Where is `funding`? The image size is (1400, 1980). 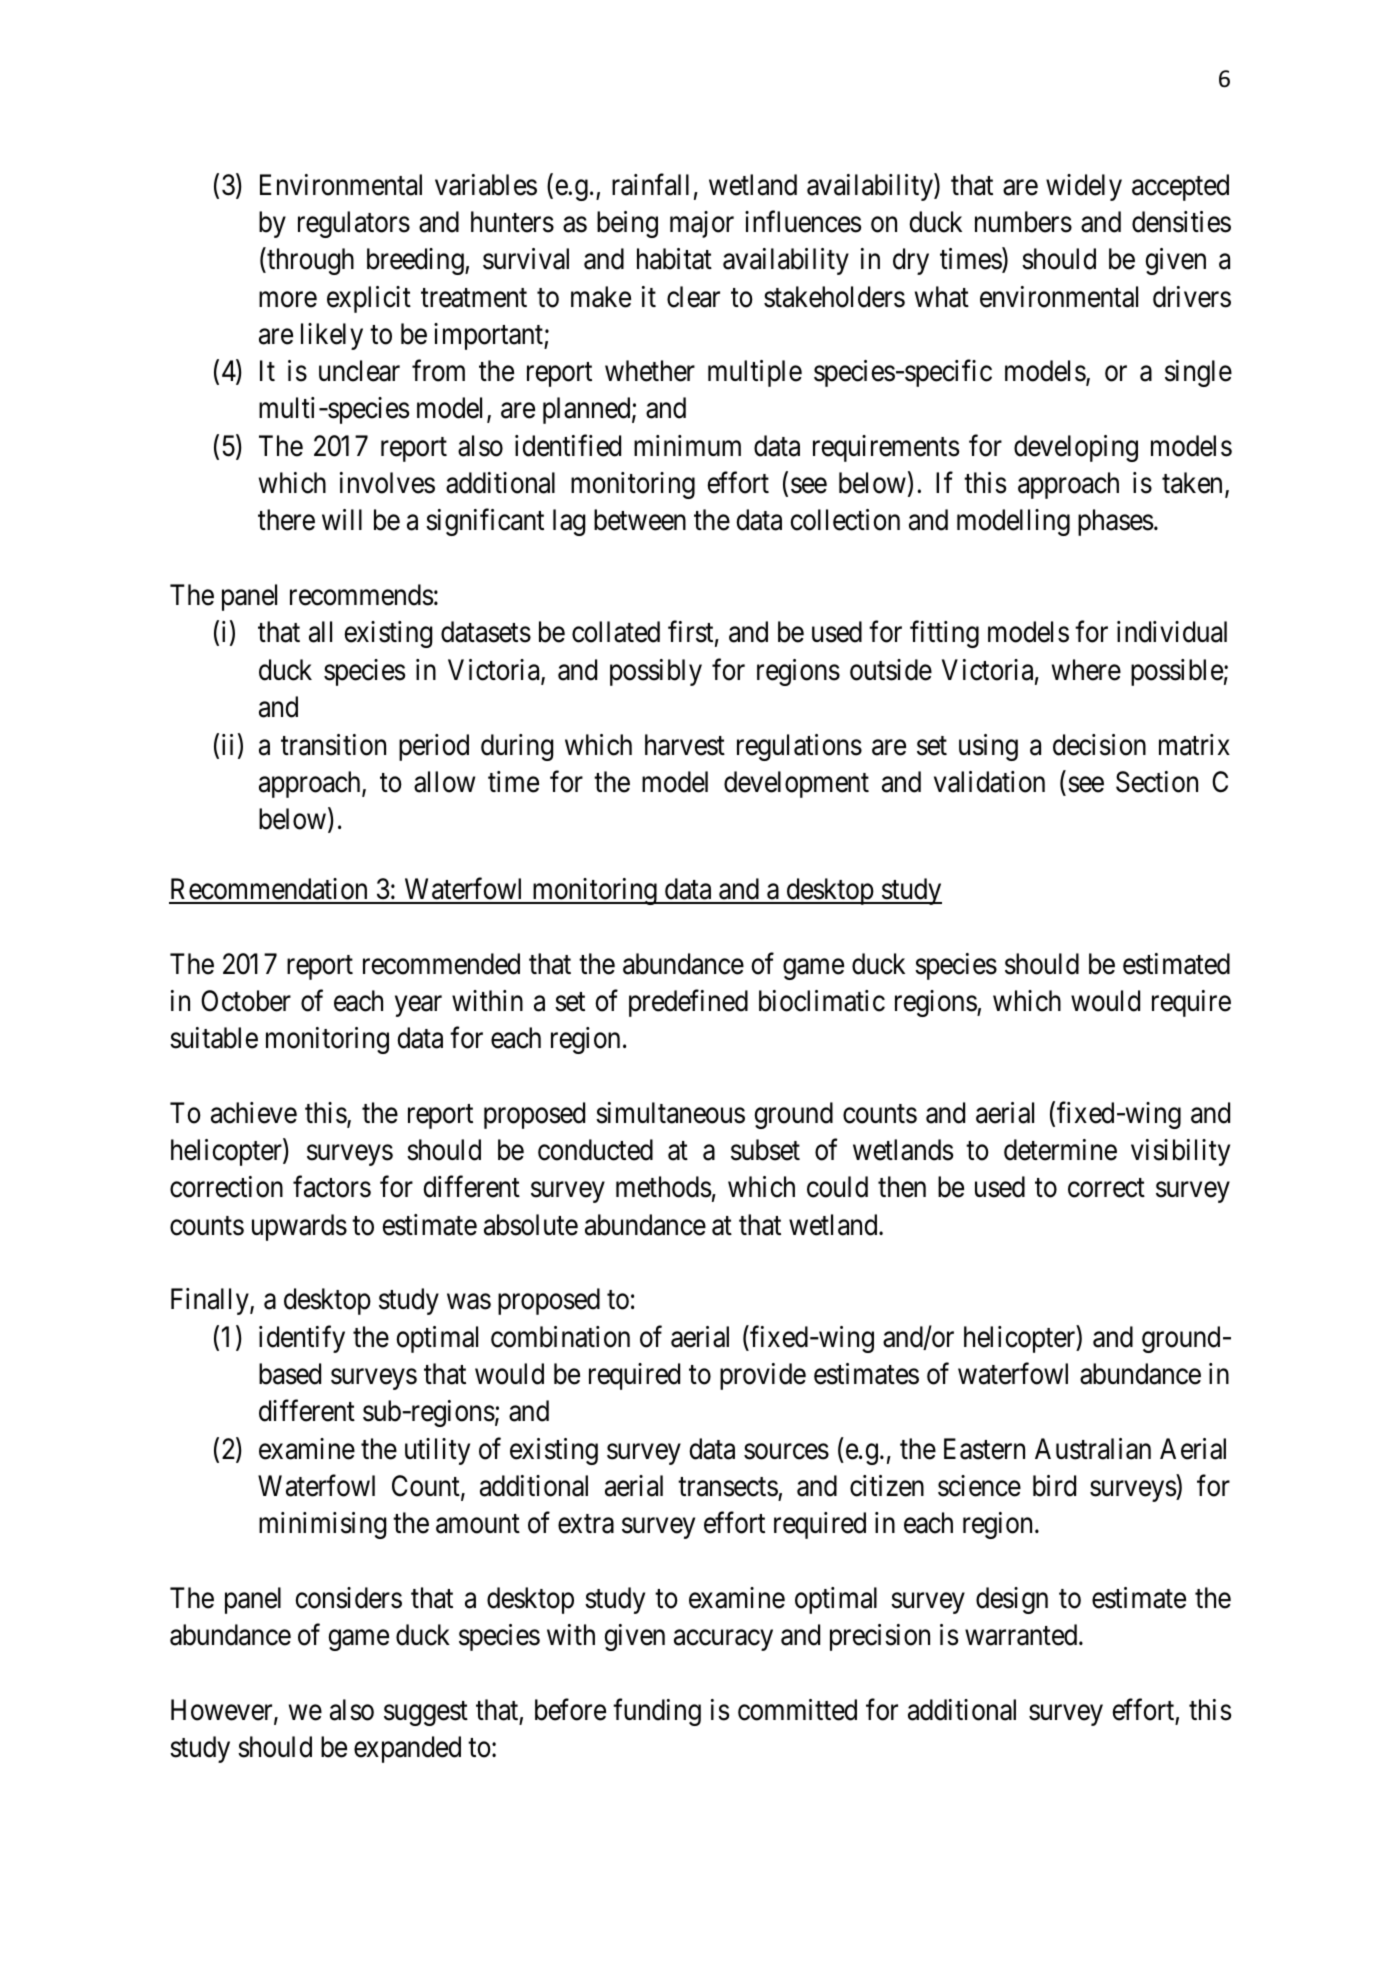 funding is located at coordinates (657, 1712).
